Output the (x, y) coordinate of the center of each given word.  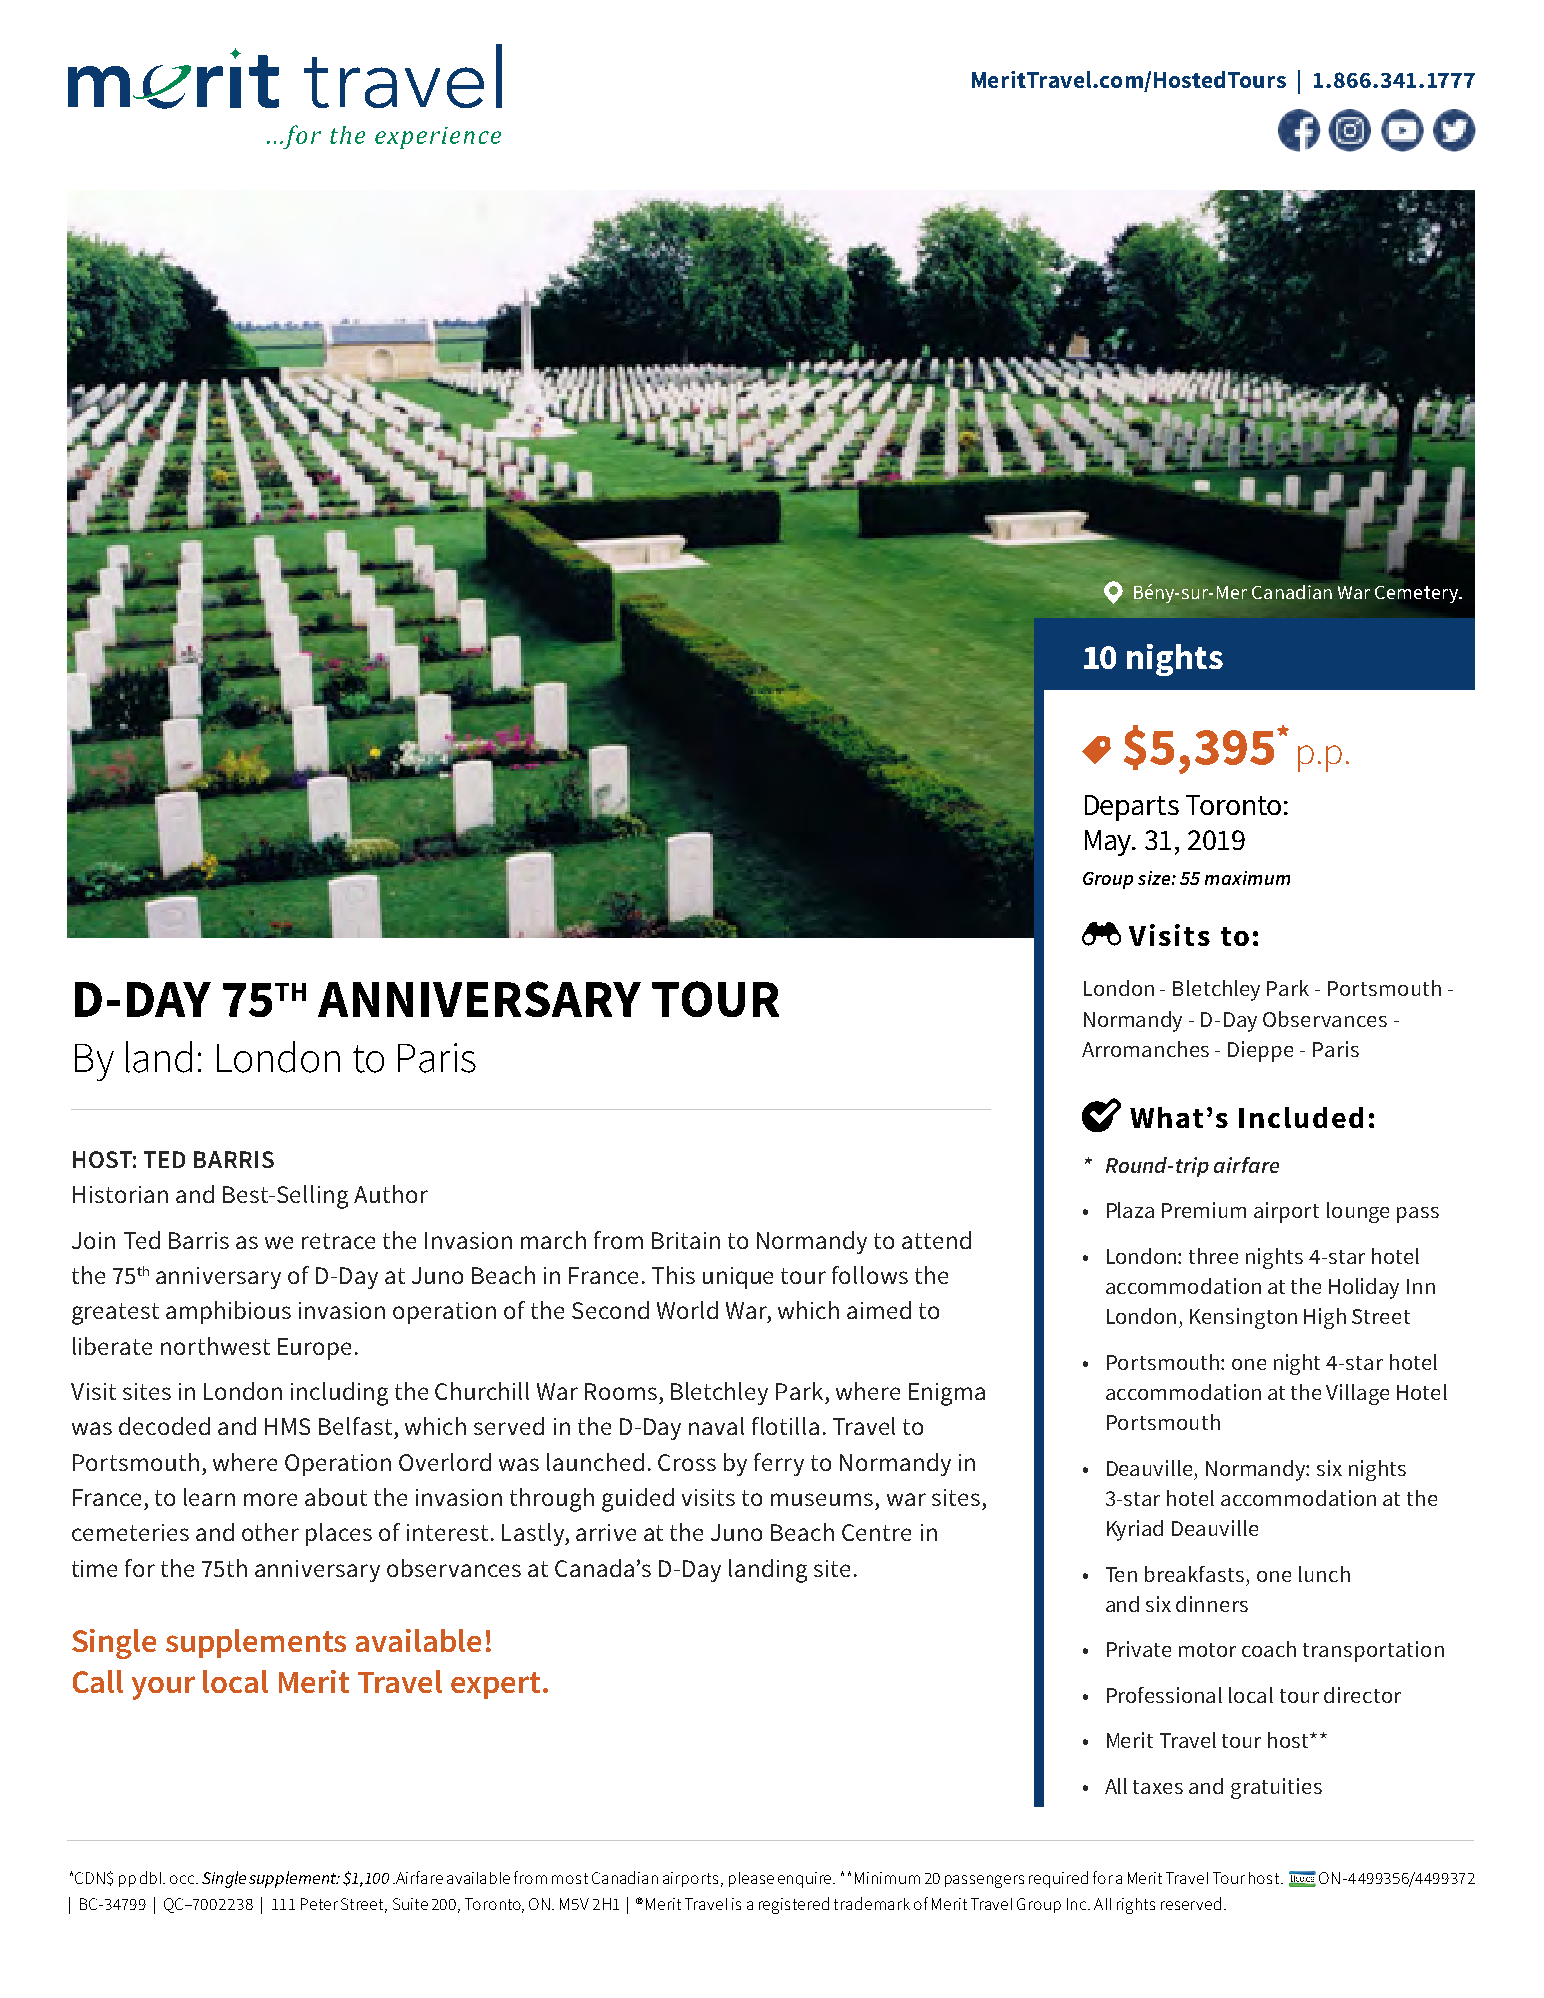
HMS (287, 1426)
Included (1301, 1117)
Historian (120, 1194)
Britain (686, 1240)
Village (1357, 1394)
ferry (779, 1464)
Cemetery (1418, 594)
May (1110, 843)
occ (183, 1879)
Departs (1132, 808)
